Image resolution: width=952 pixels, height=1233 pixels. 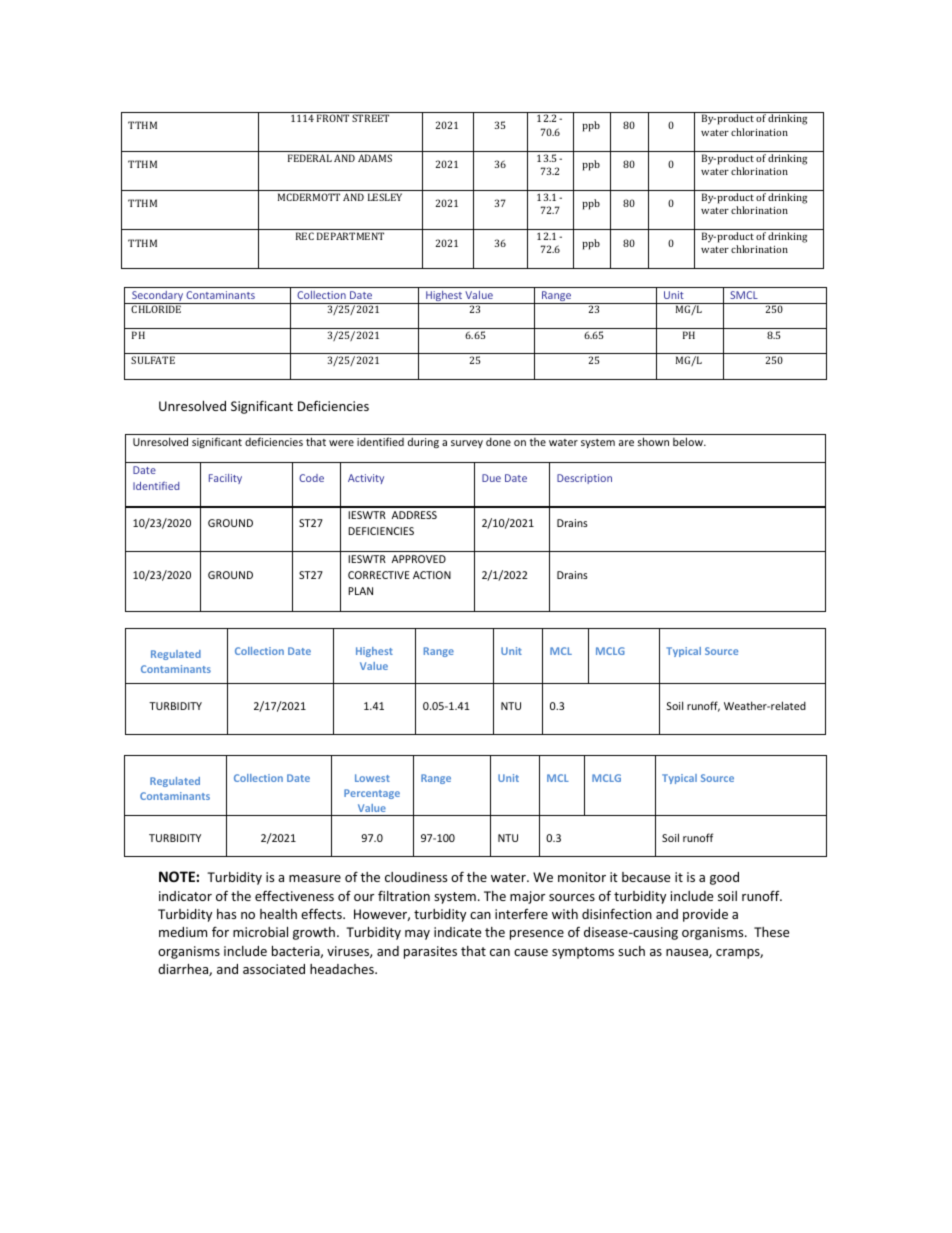 I want to click on Facility, so click(x=225, y=479).
